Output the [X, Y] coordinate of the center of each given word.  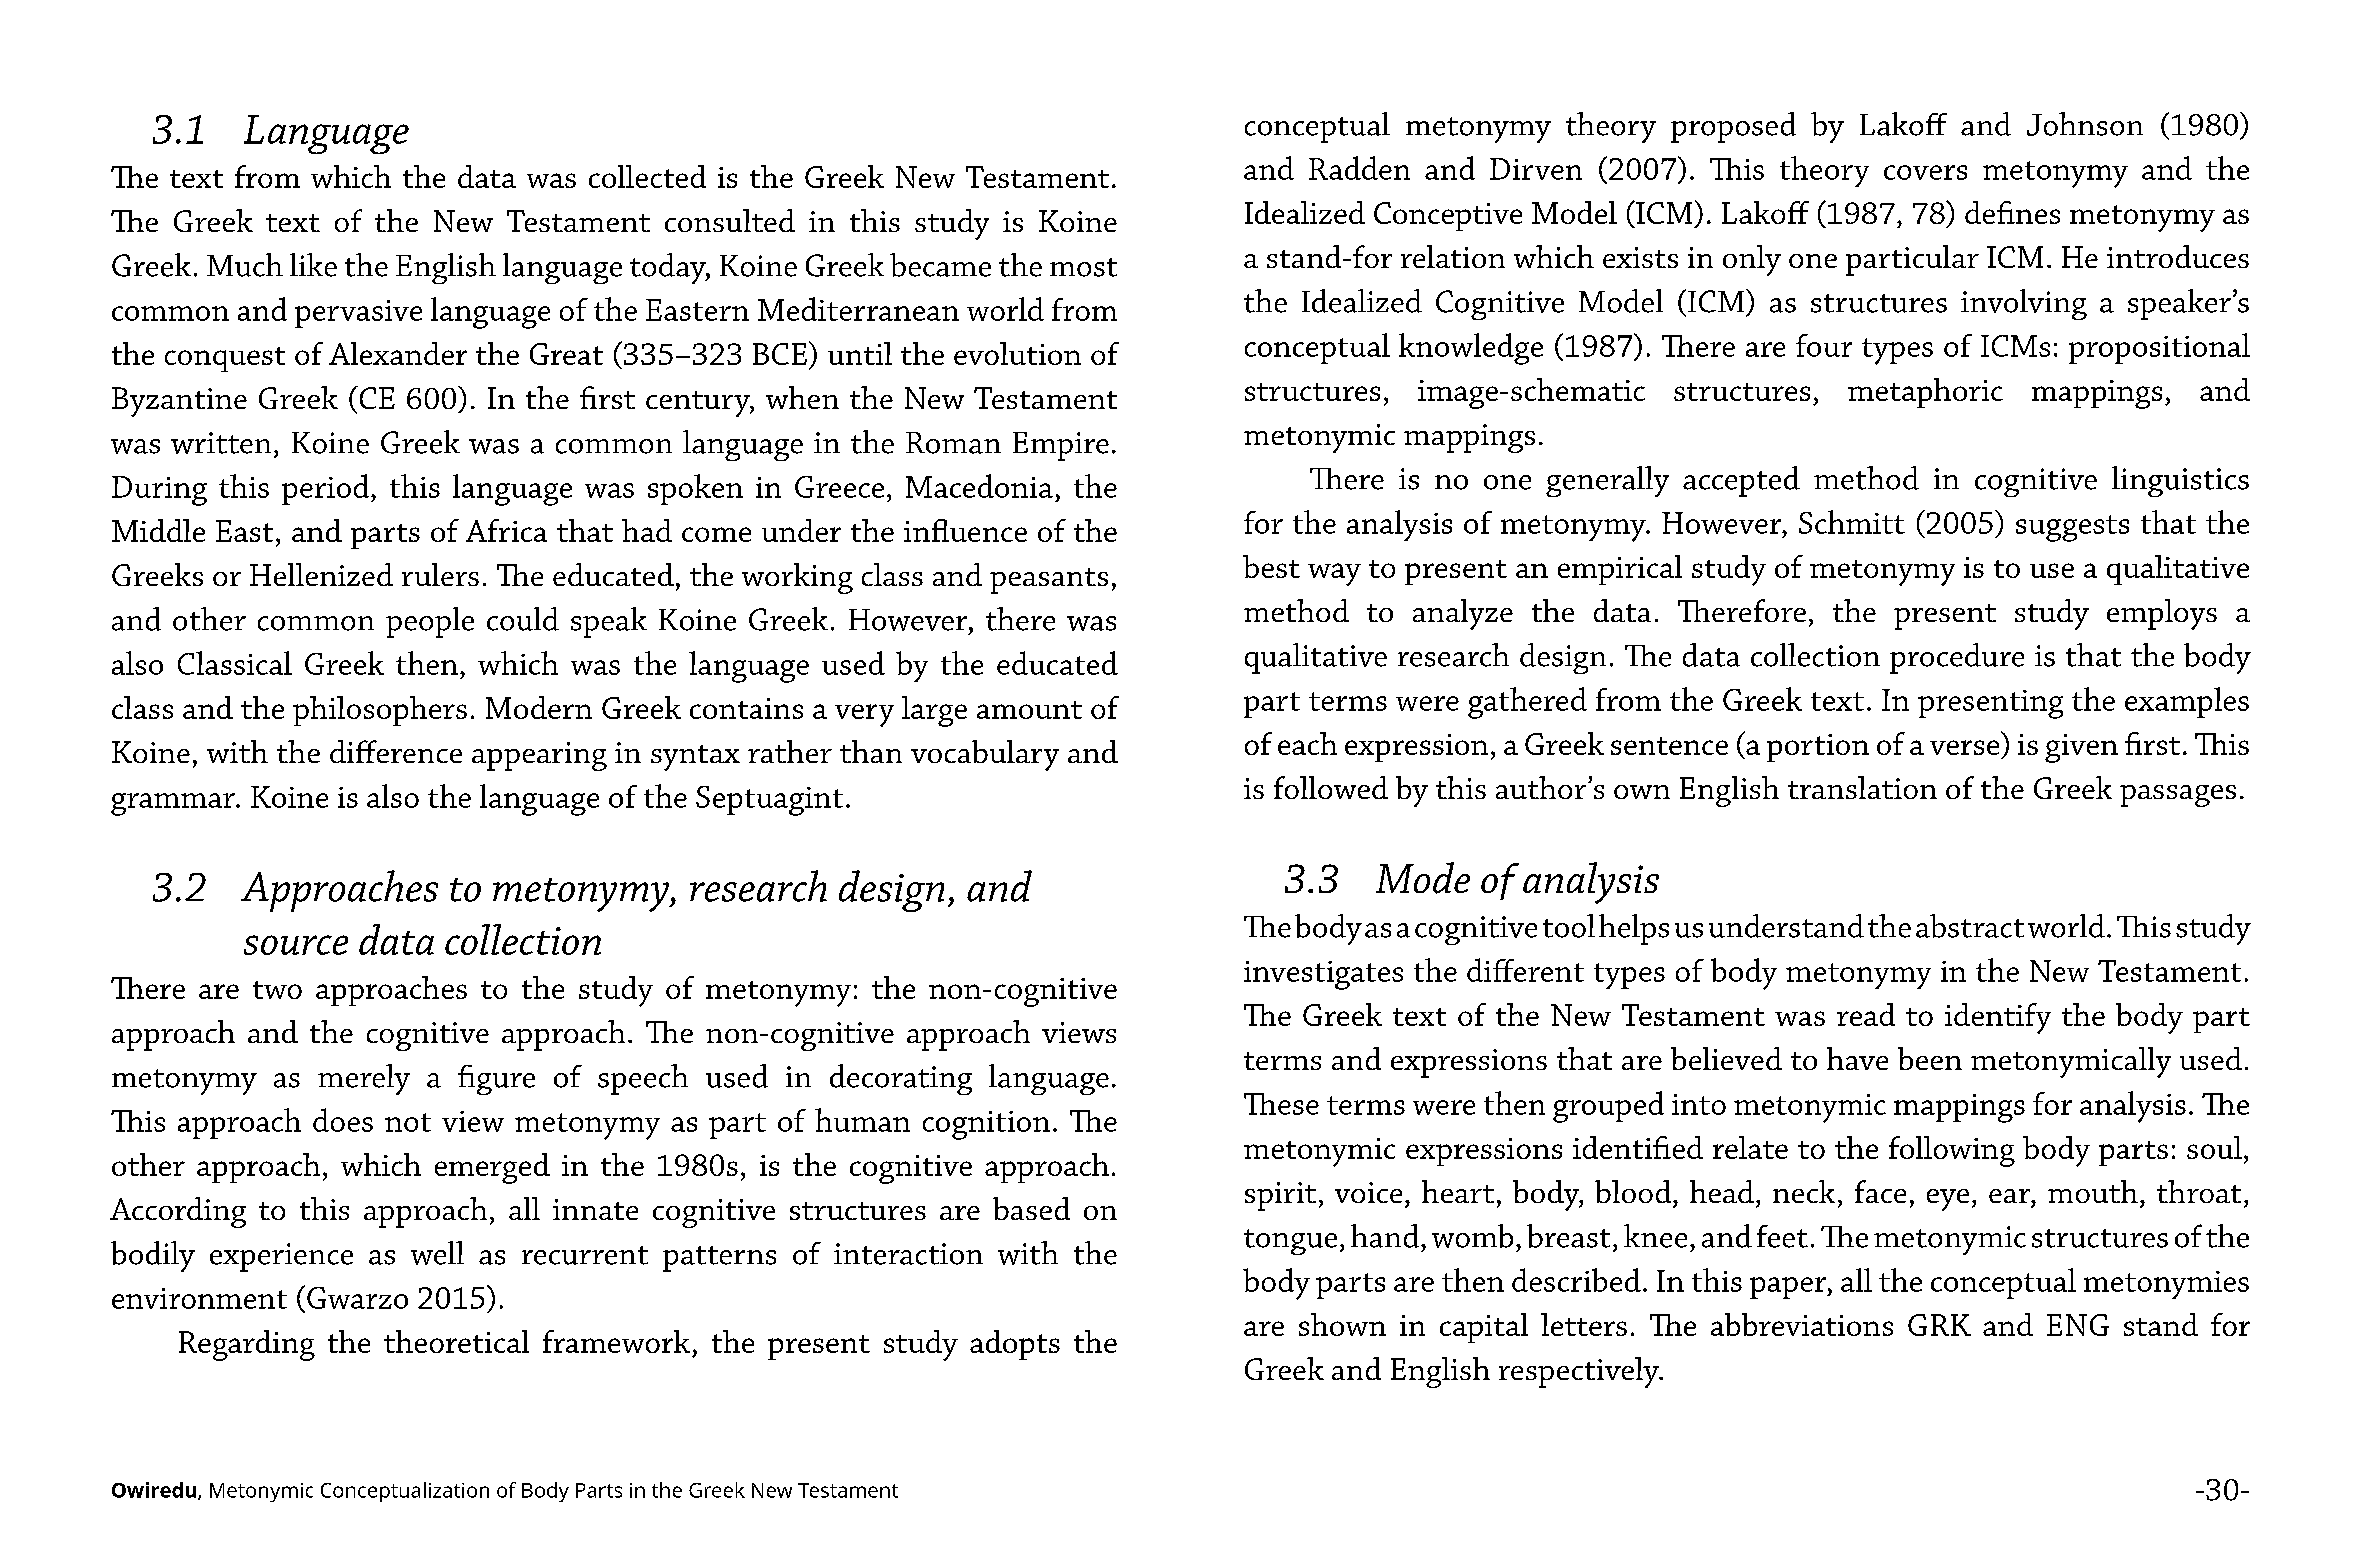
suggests [2072, 528]
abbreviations [1802, 1324]
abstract [1970, 926]
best [1271, 566]
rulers [440, 574]
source [296, 945]
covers [1925, 172]
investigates [1323, 975]
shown [1342, 1324]
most [1083, 267]
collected [647, 176]
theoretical [456, 1341]
